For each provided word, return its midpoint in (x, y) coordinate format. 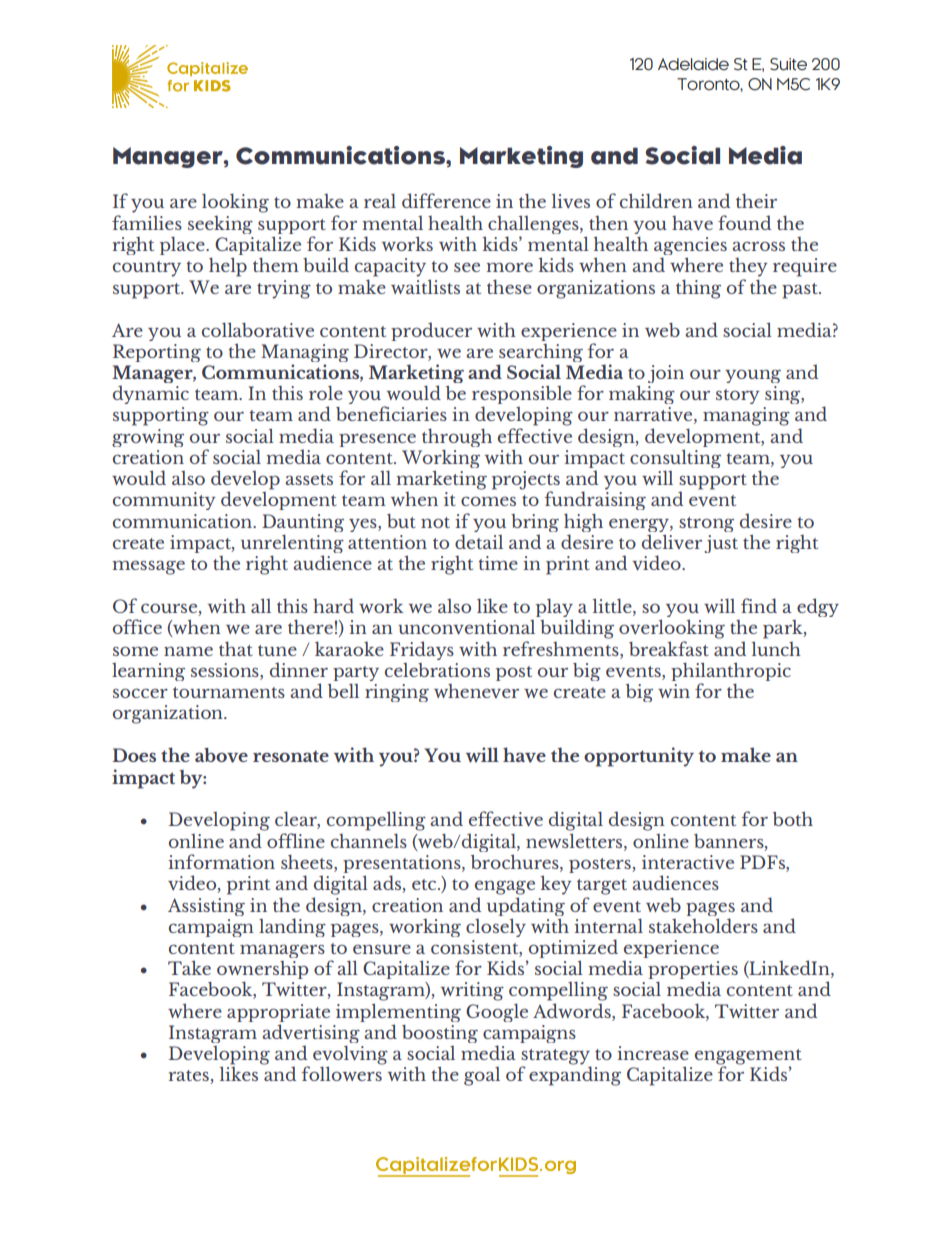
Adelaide (693, 64)
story (738, 396)
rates (190, 1077)
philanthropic (731, 673)
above (221, 755)
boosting (440, 1034)
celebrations (437, 670)
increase (653, 1053)
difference (446, 200)
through (457, 439)
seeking (220, 225)
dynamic (151, 394)
